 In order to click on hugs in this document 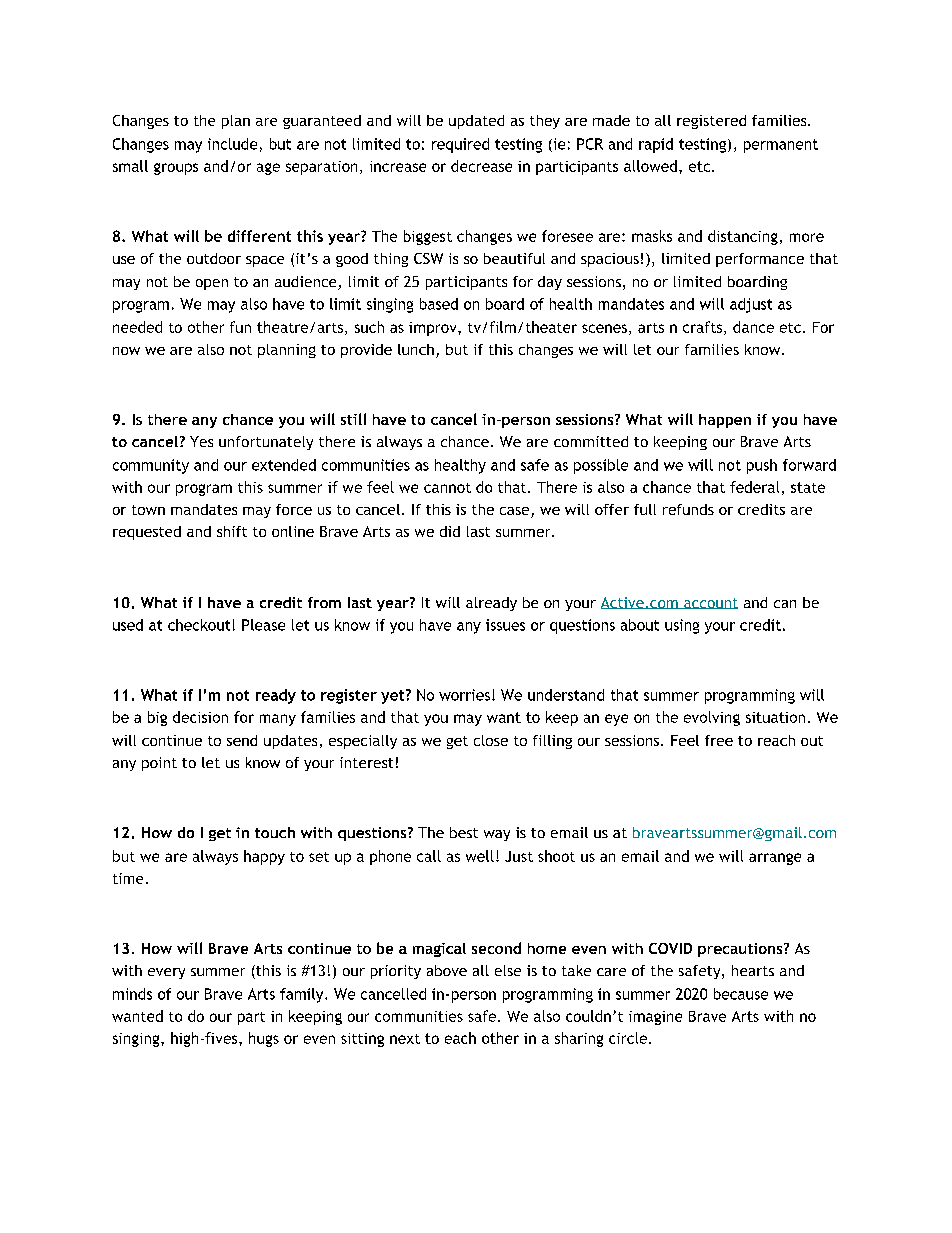, I will do `click(264, 1039)`.
